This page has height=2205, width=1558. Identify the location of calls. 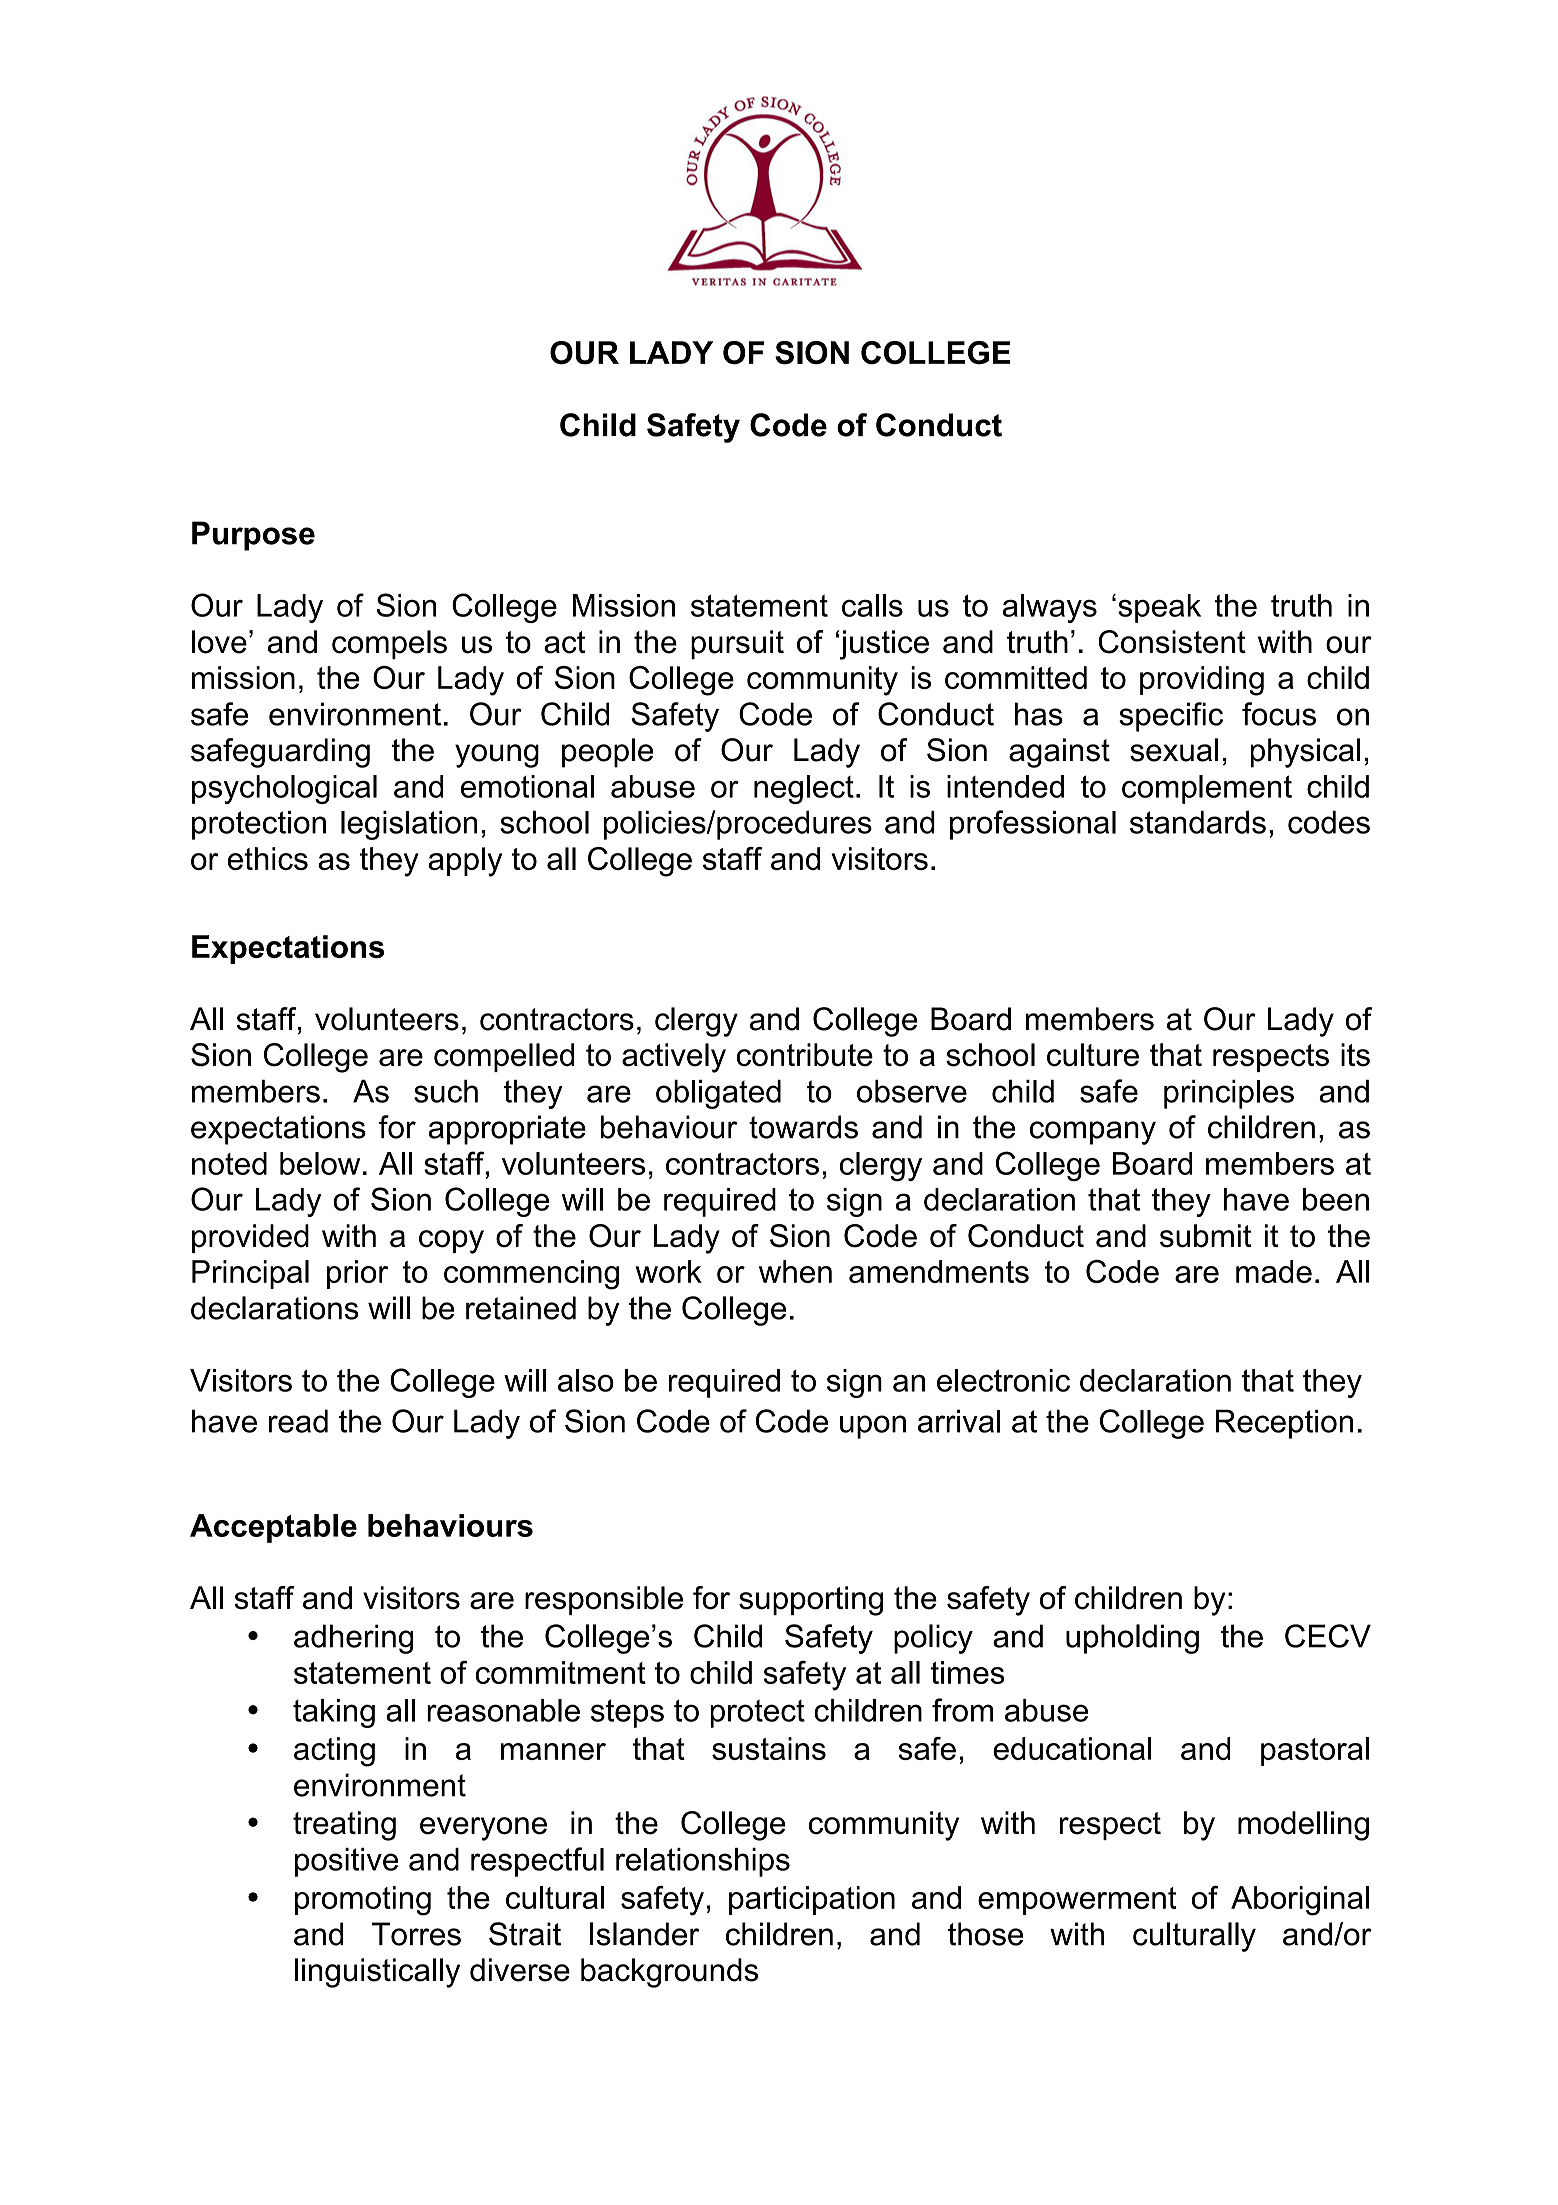
(872, 605).
